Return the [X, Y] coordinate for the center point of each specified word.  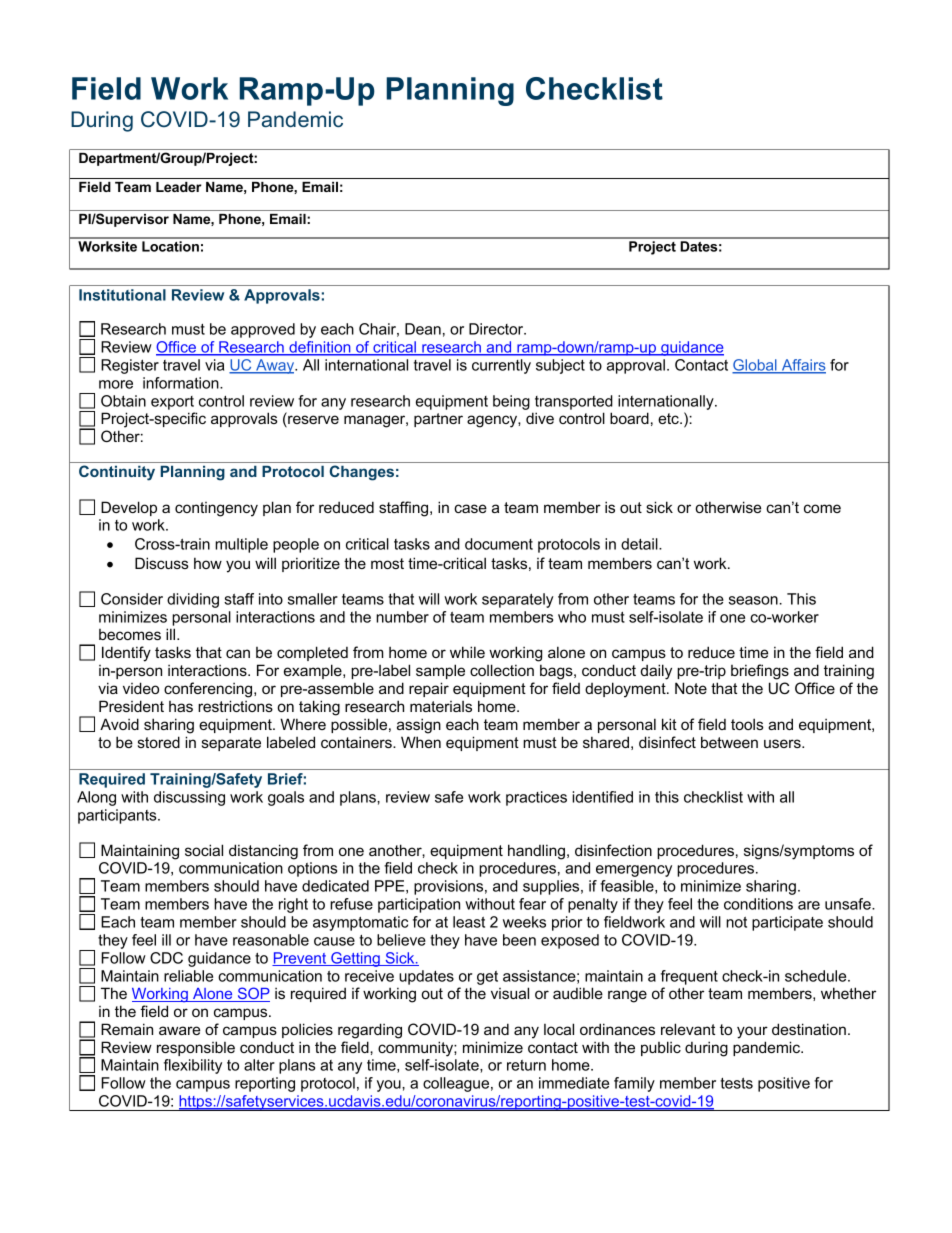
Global [755, 366]
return [526, 1065]
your [752, 1032]
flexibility [193, 1066]
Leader [179, 187]
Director [497, 329]
